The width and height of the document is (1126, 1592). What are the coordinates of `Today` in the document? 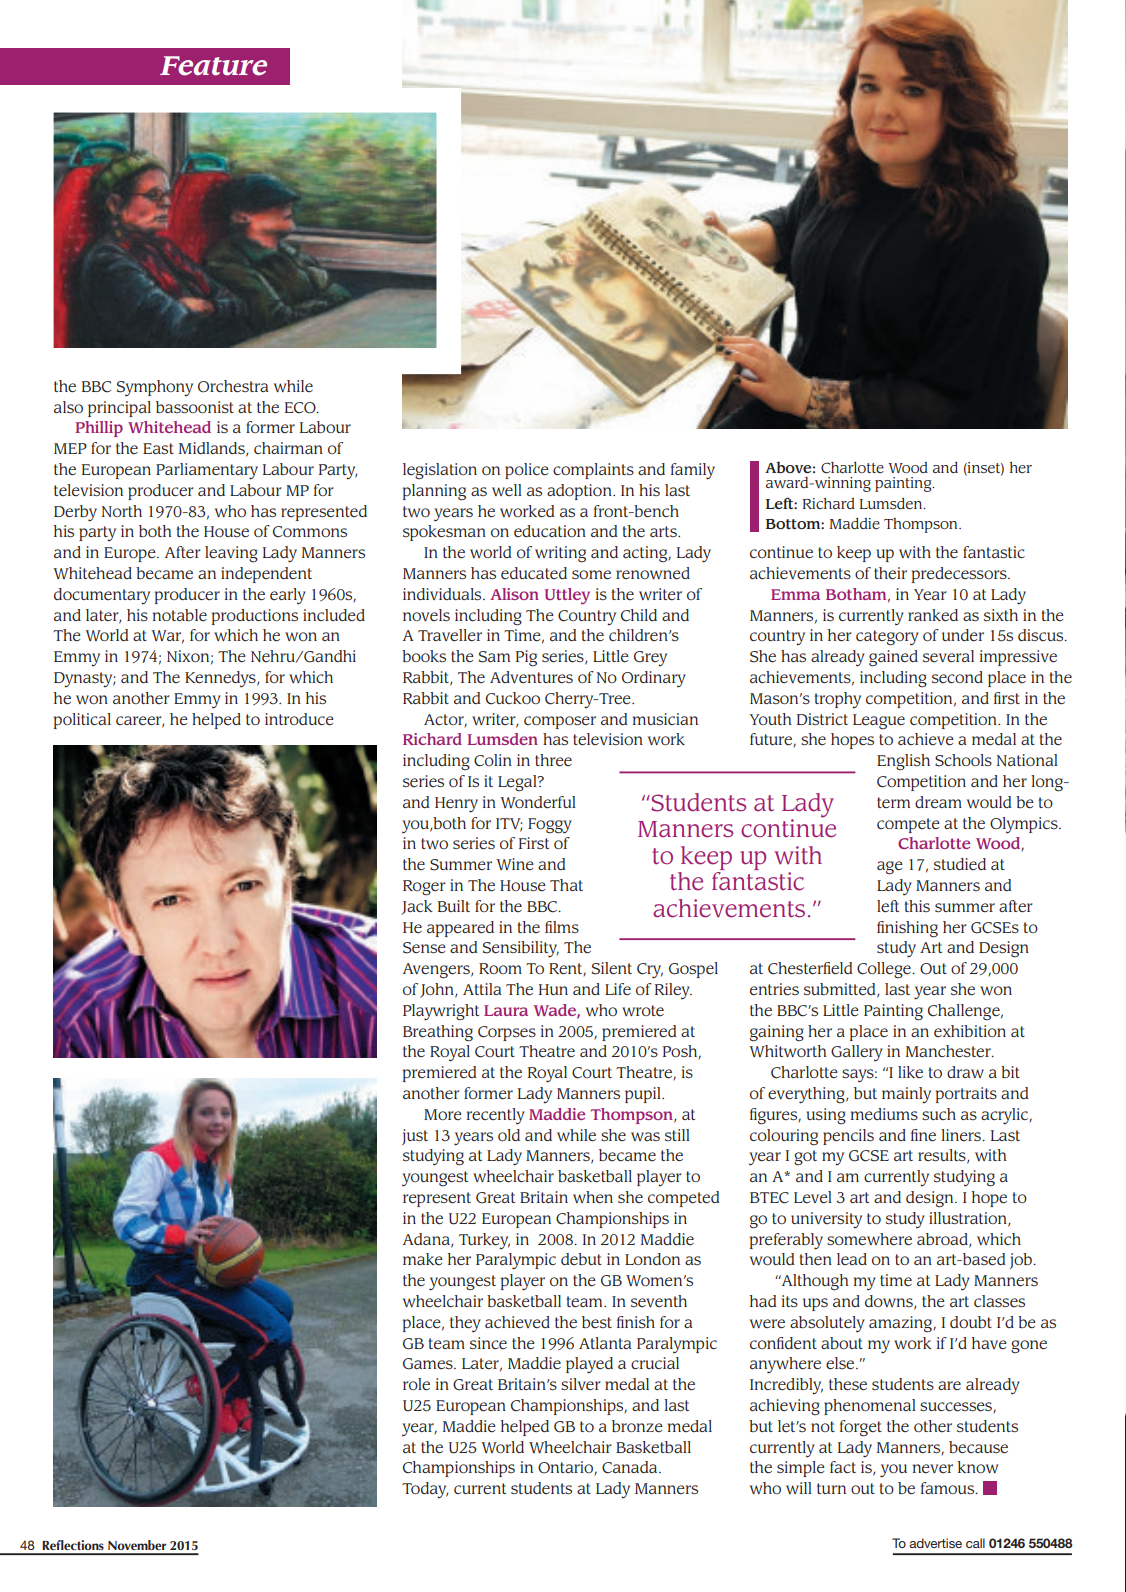 It's located at (425, 1490).
